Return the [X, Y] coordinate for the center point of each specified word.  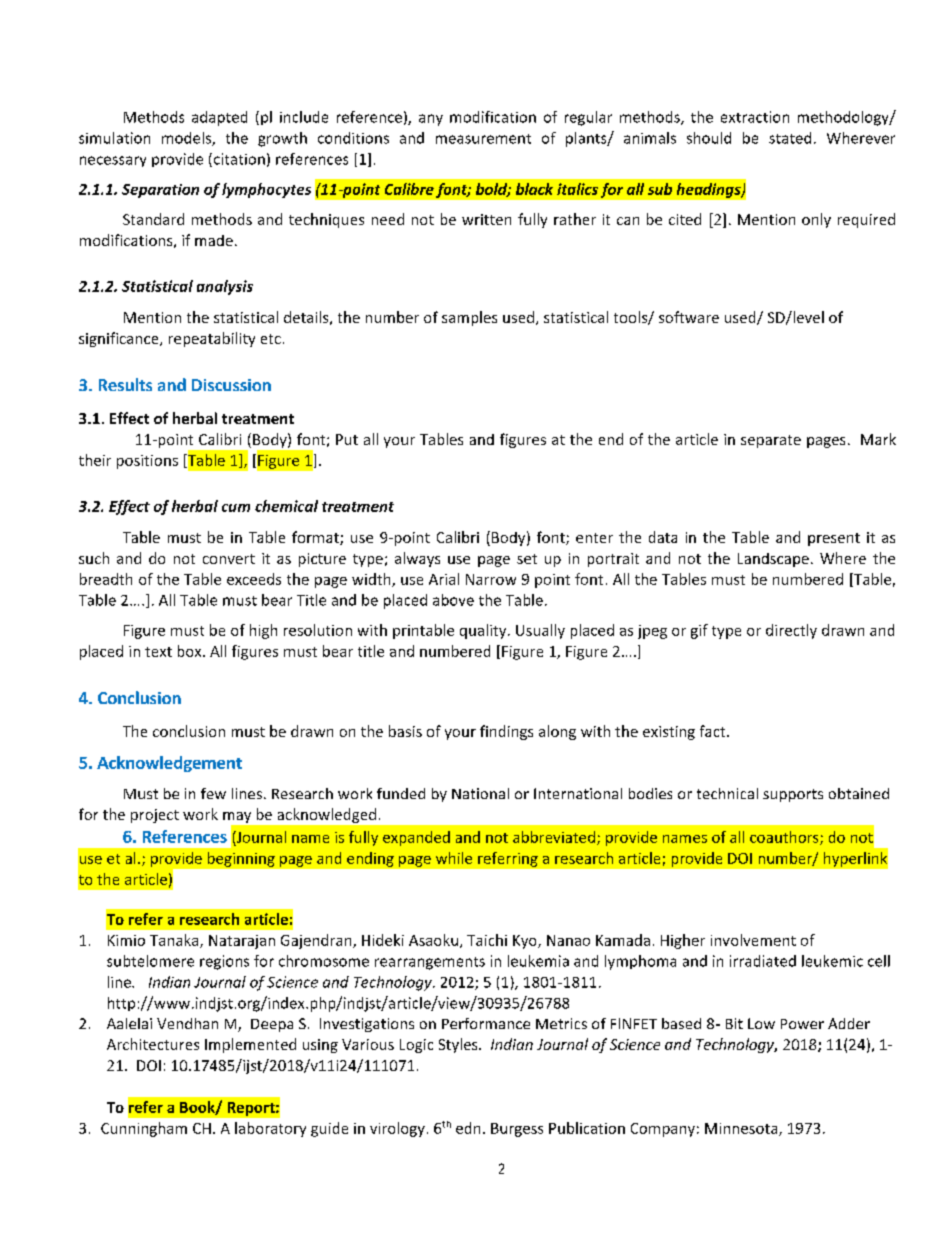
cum [236, 508]
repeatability [212, 339]
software [689, 317]
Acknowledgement [169, 764]
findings [506, 732]
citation [238, 160]
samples [469, 318]
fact [714, 731]
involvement [753, 940]
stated [790, 138]
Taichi [487, 940]
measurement [483, 139]
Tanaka [175, 941]
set [527, 559]
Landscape [773, 560]
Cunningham [144, 1129]
